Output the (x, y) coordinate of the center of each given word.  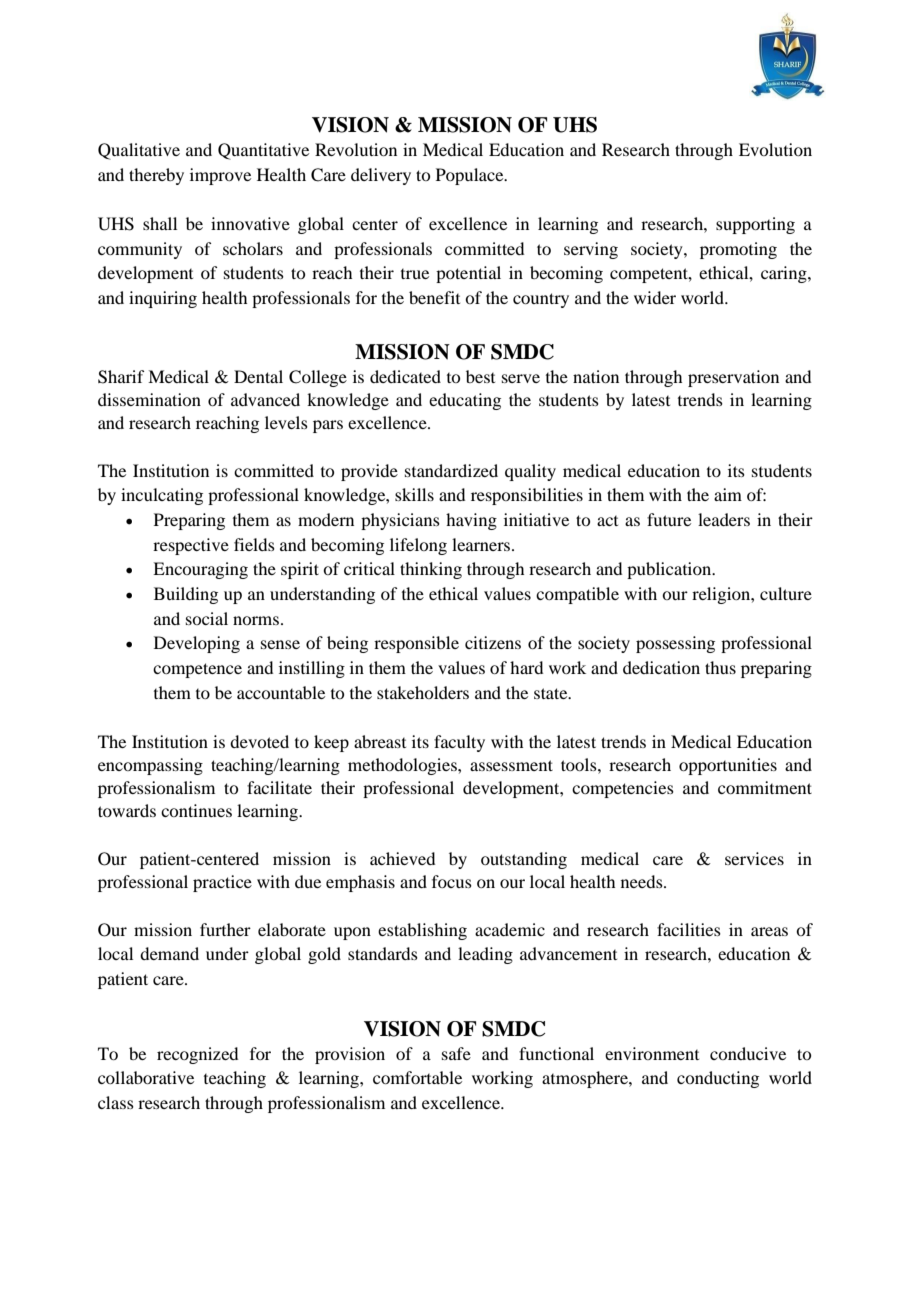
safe (456, 1053)
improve (220, 176)
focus (452, 881)
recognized (197, 1055)
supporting (755, 225)
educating (465, 401)
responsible (416, 644)
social (207, 618)
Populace (471, 176)
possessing (675, 644)
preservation (733, 378)
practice (222, 883)
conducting (718, 1079)
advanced (265, 399)
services (754, 858)
